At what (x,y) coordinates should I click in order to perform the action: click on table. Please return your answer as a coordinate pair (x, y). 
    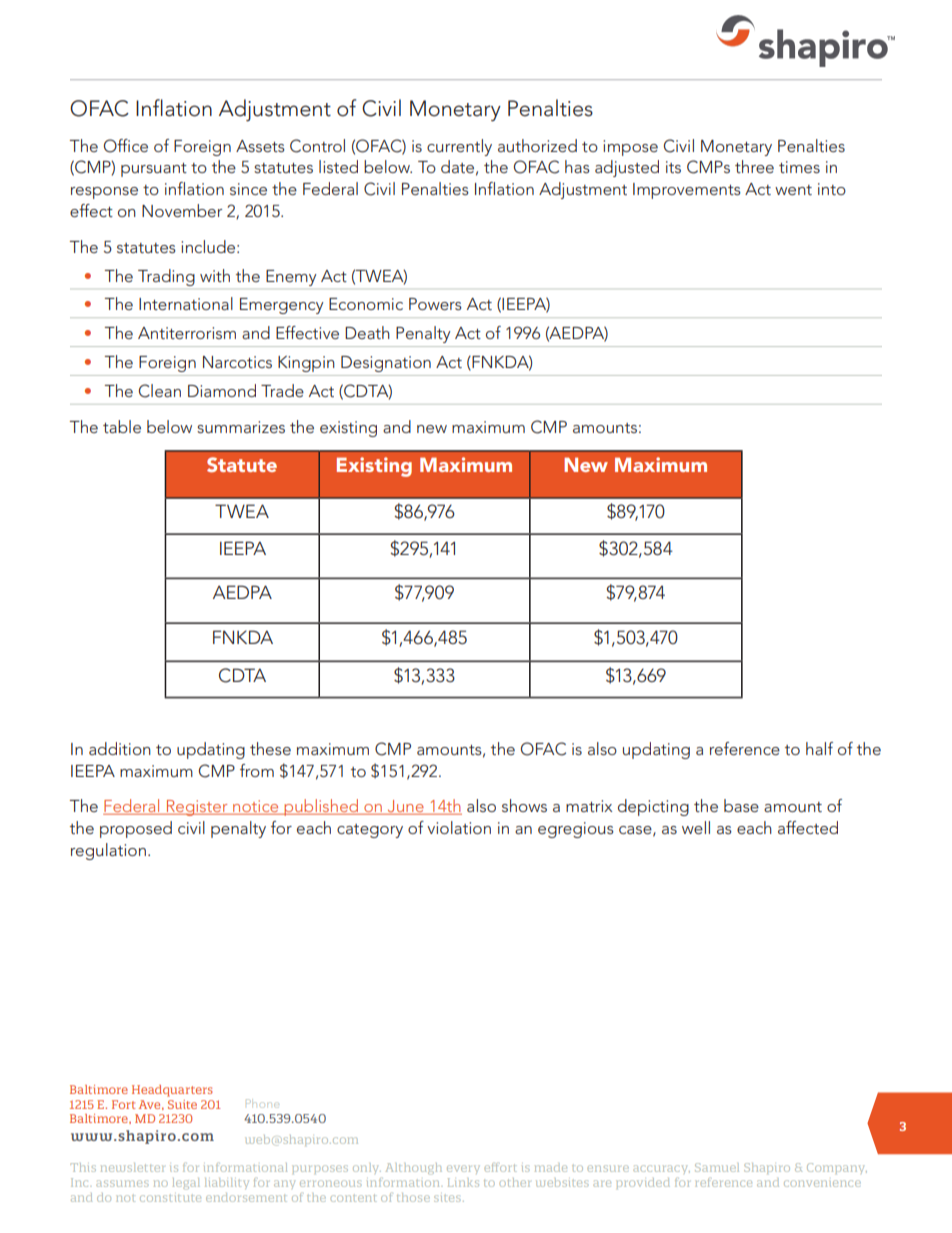
    Looking at the image, I should click on (122, 426).
